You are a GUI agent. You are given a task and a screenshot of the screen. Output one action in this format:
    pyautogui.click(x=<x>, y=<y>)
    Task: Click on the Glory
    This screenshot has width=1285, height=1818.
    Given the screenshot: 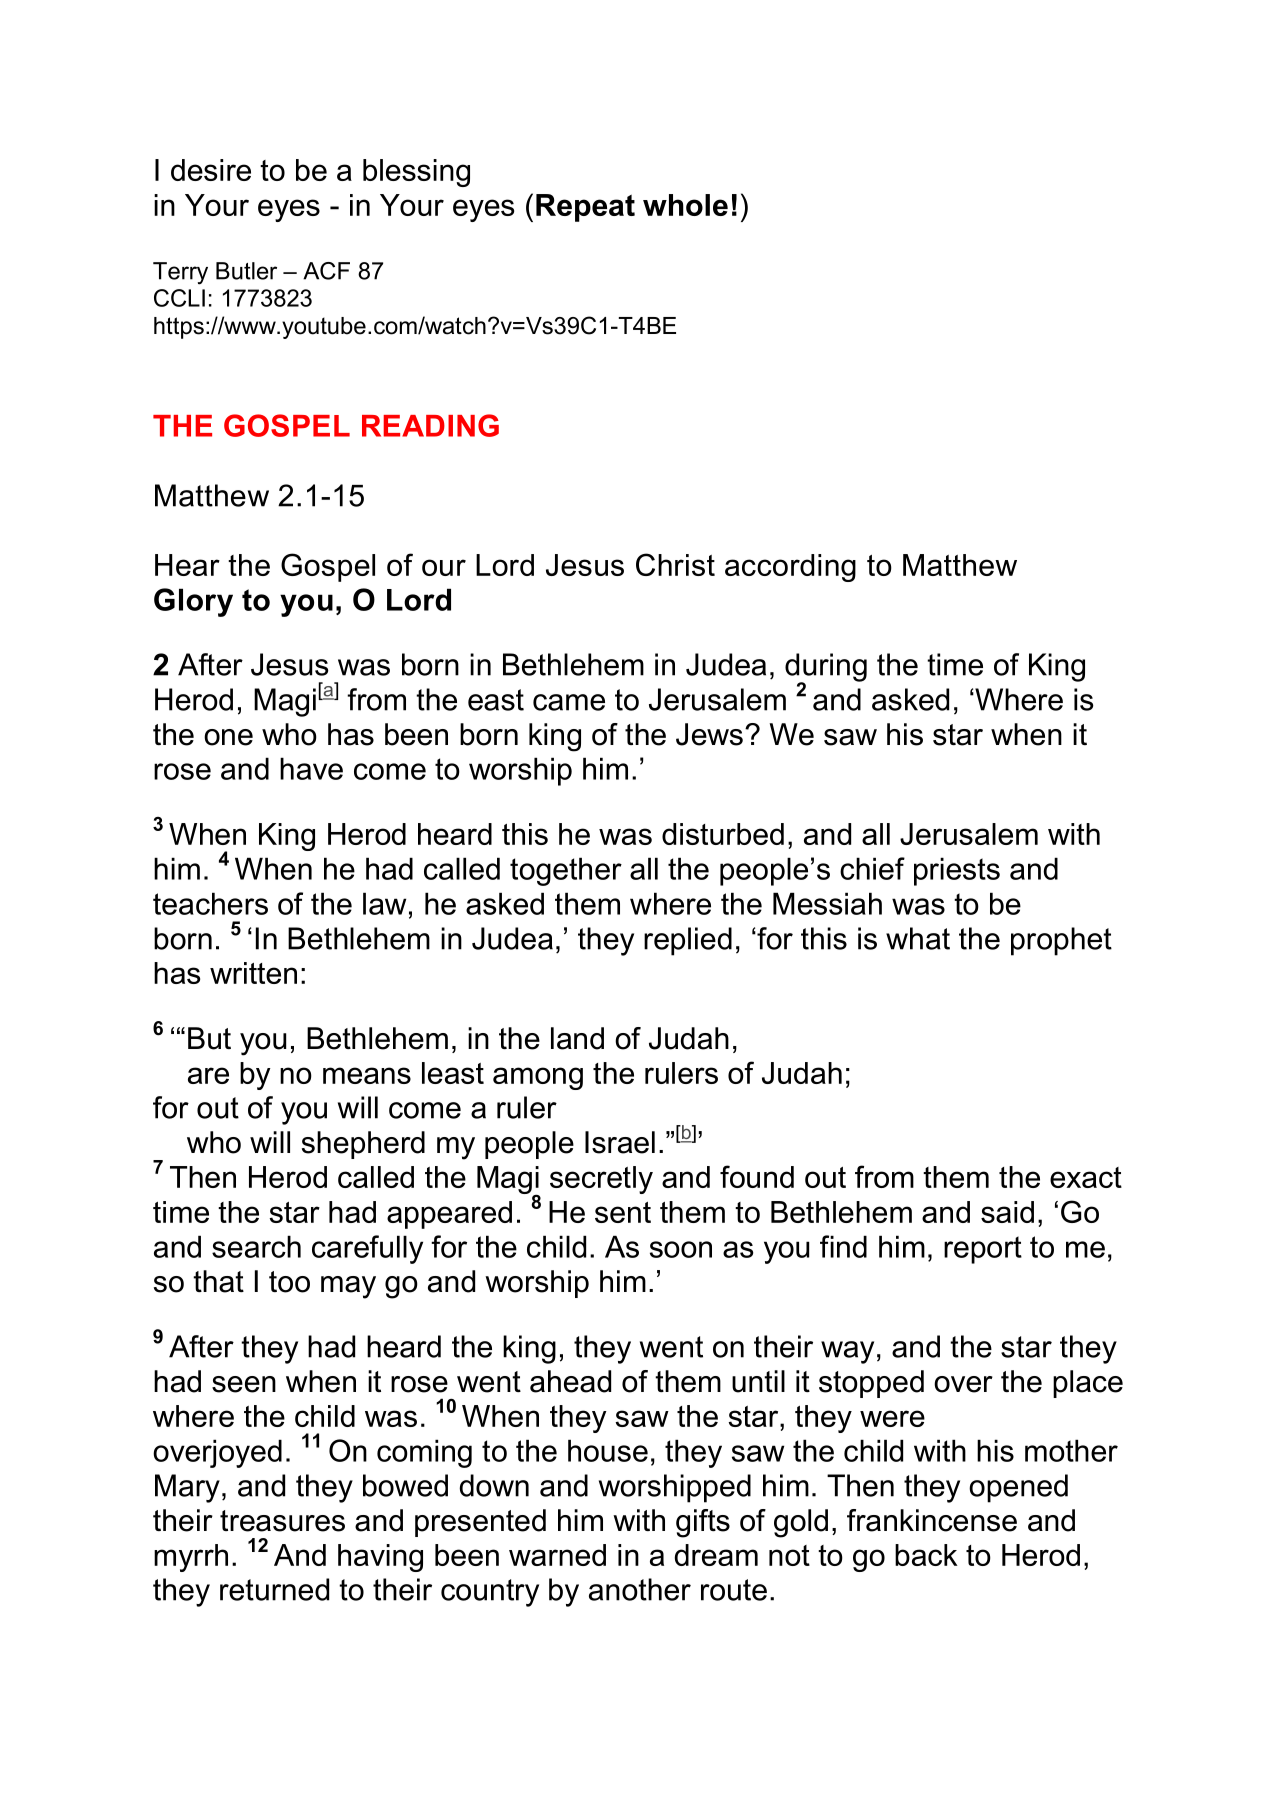 What is the action you would take?
    pyautogui.click(x=193, y=602)
